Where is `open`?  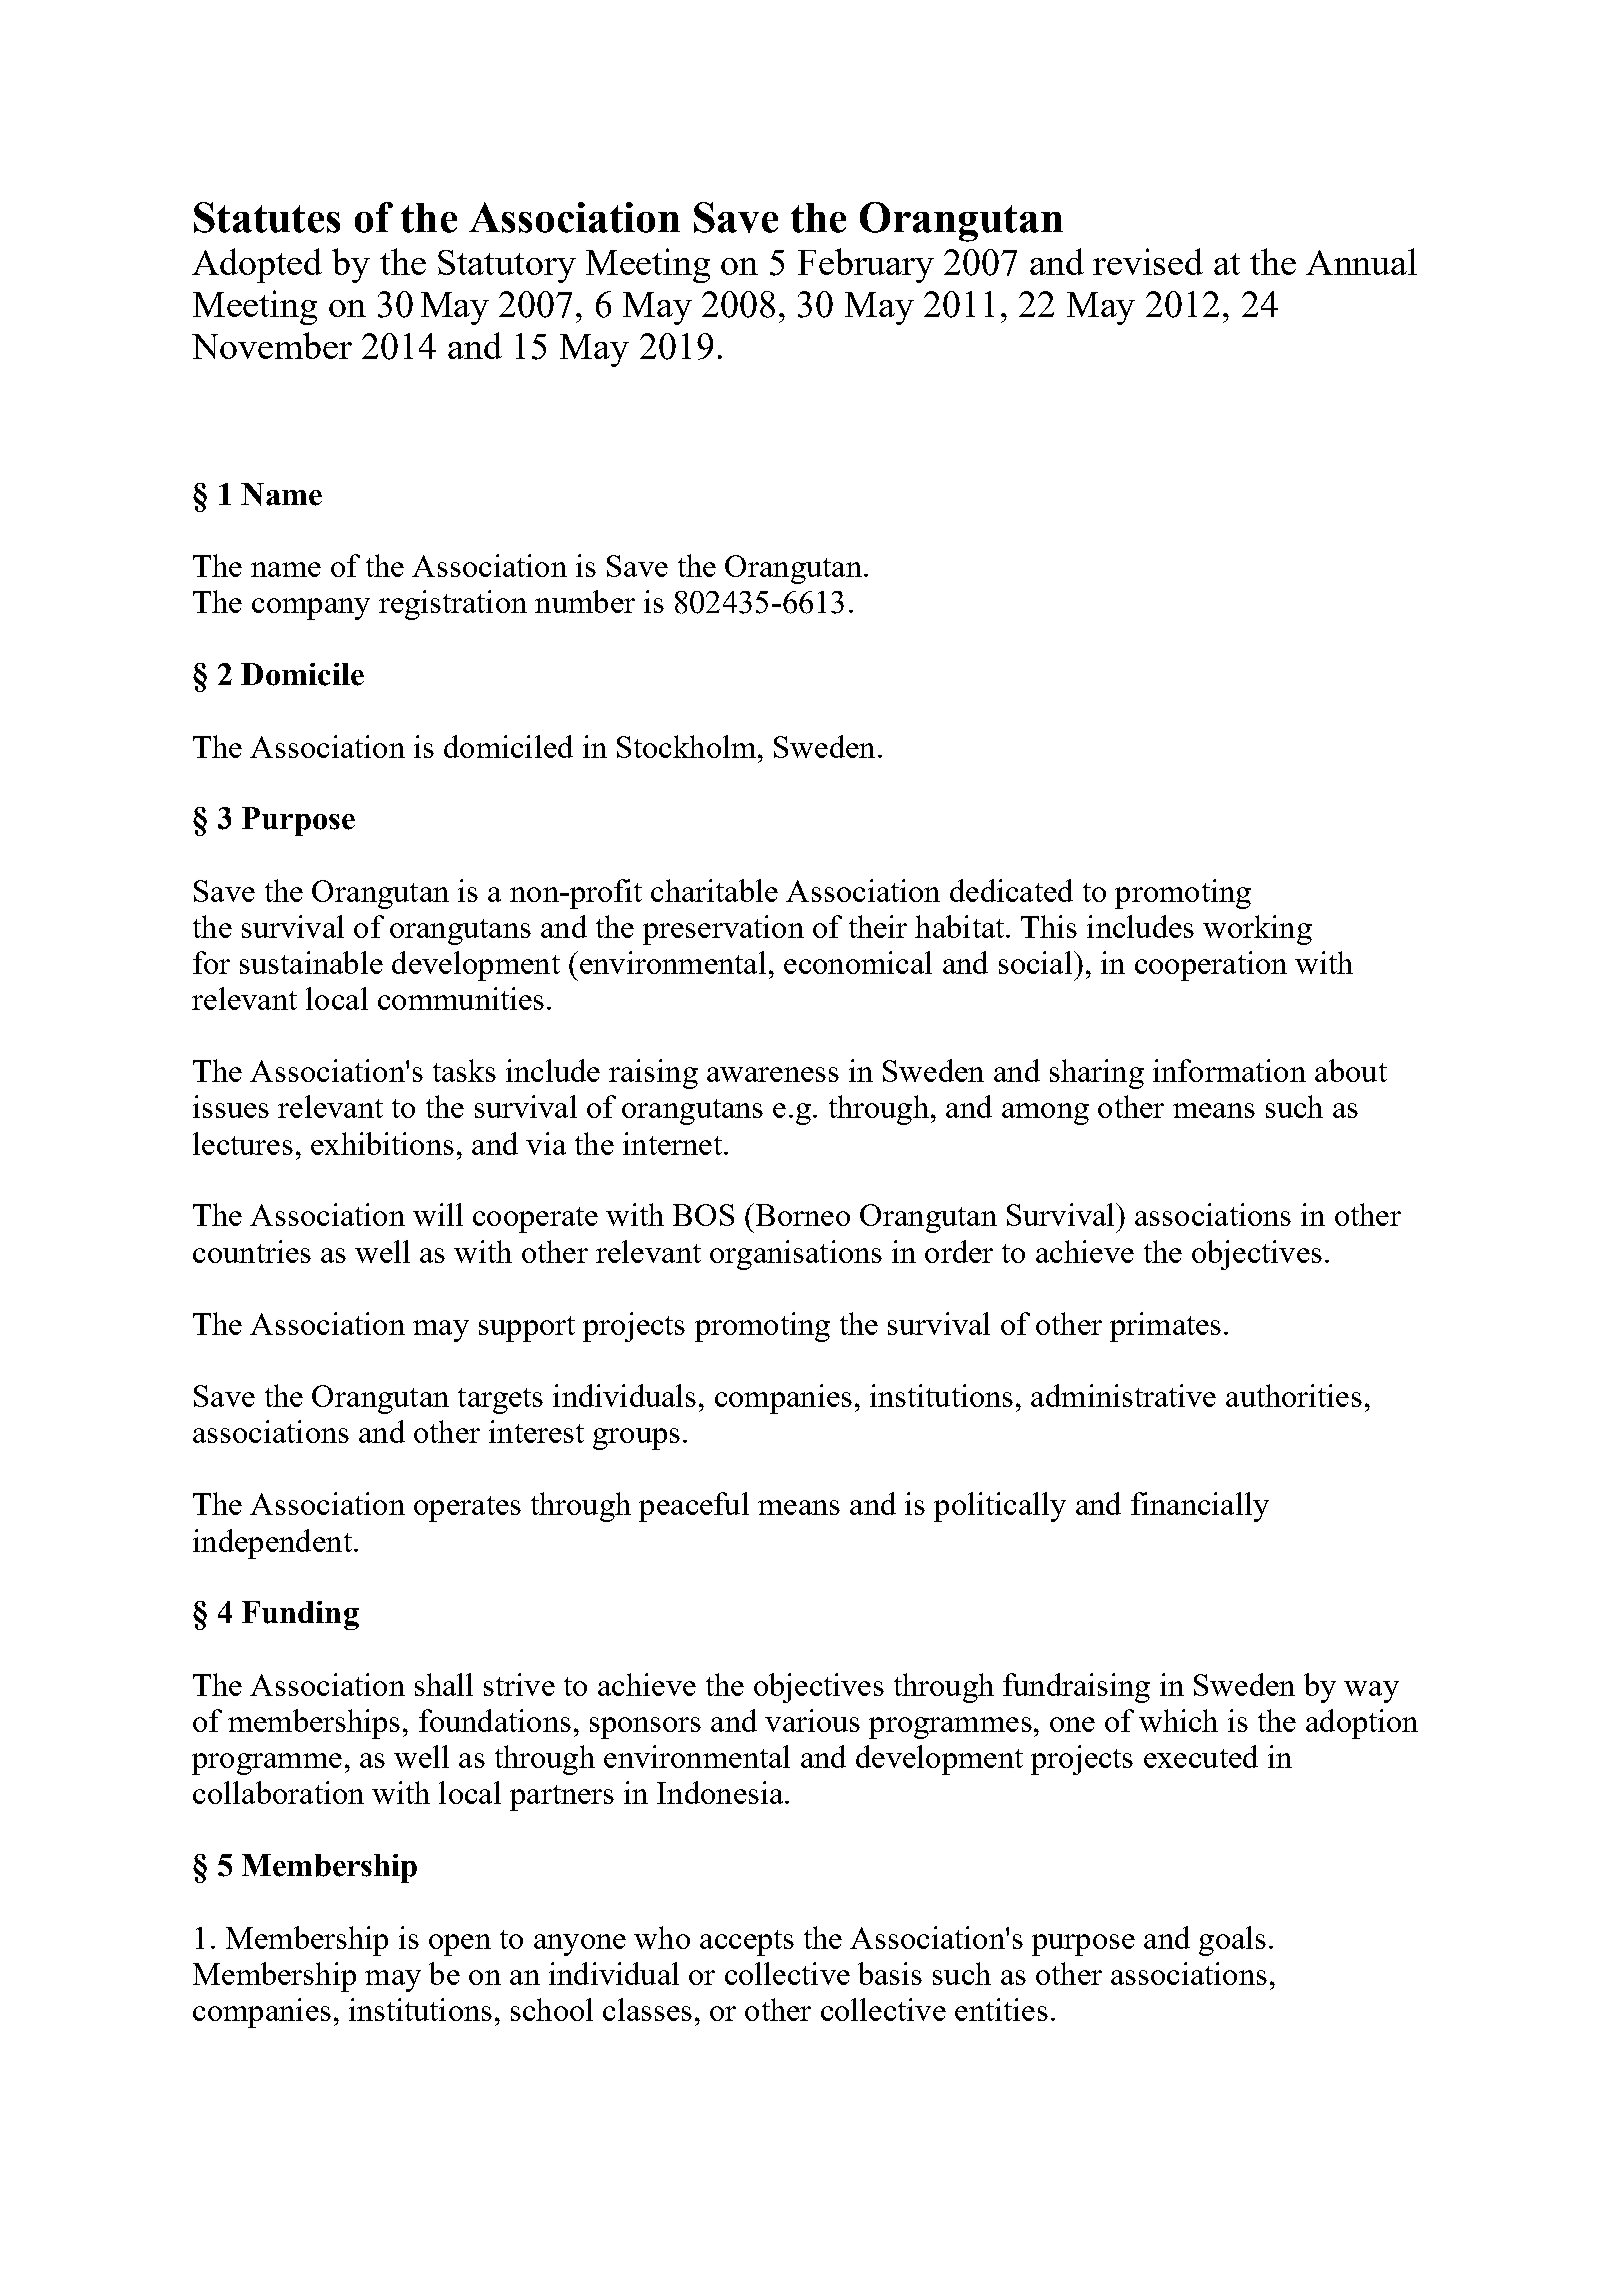 open is located at coordinates (460, 1945).
